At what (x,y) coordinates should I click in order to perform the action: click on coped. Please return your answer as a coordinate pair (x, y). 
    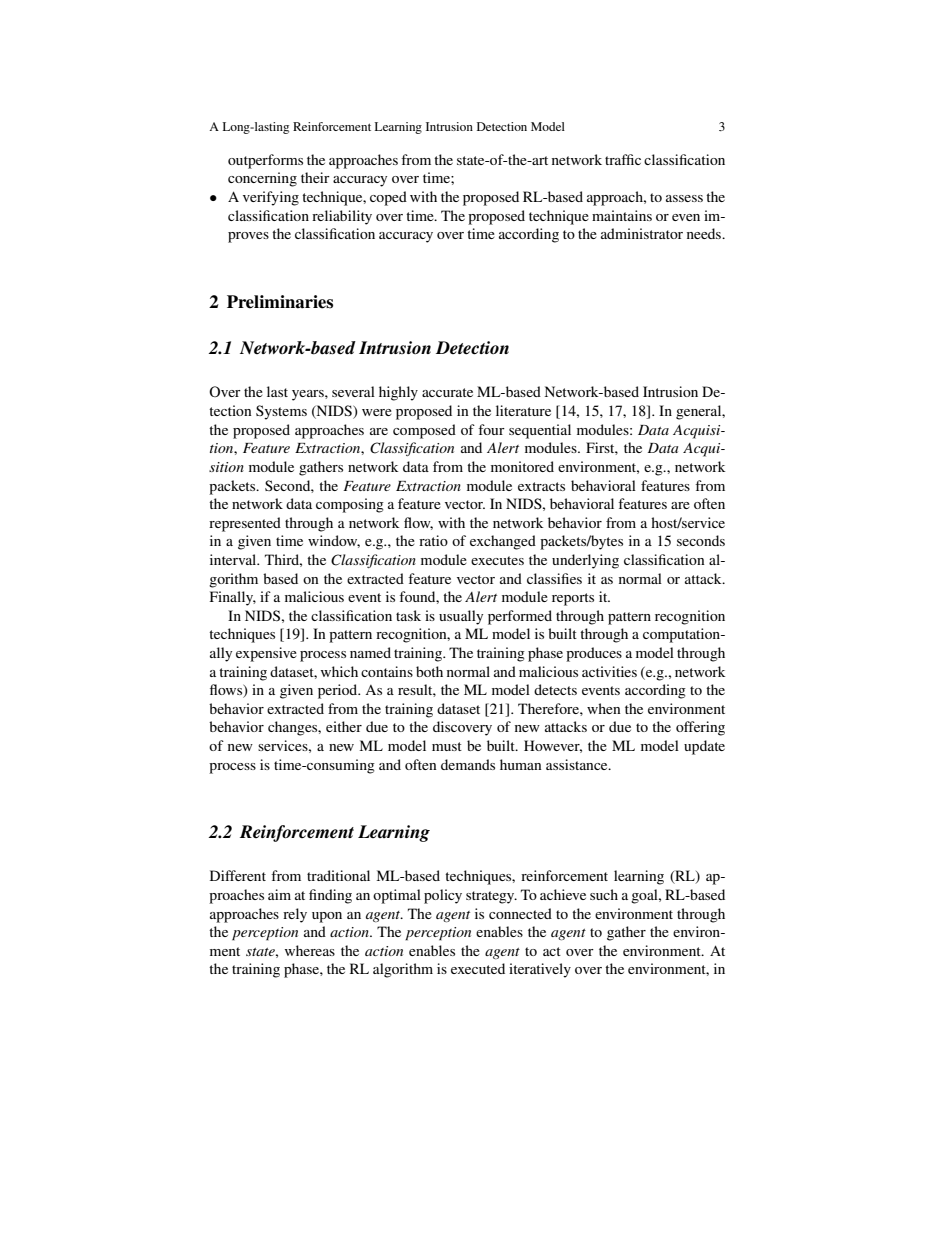
    Looking at the image, I should click on (388, 198).
